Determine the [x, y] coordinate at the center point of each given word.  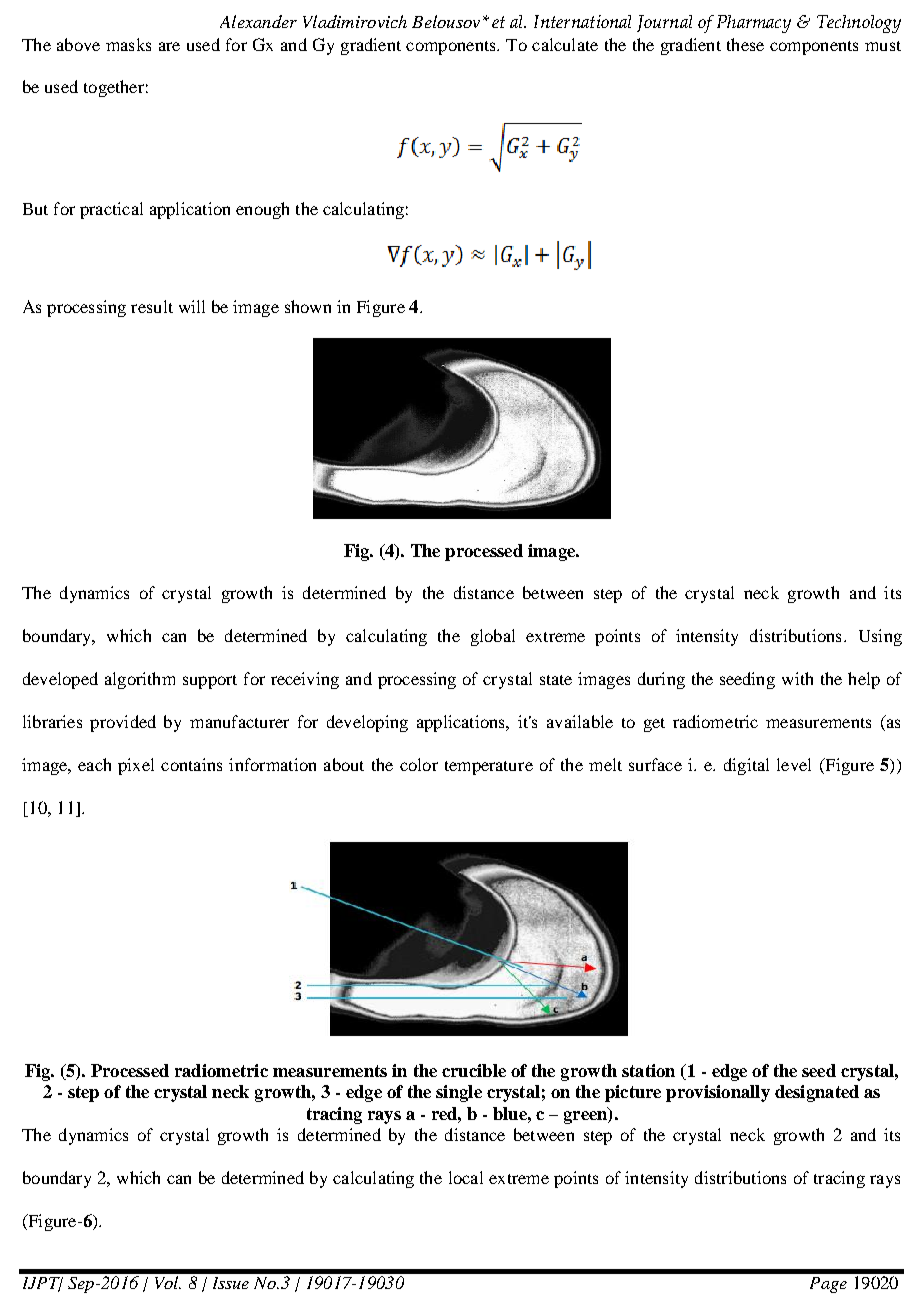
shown [308, 306]
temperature [489, 768]
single [459, 1093]
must [883, 46]
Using [880, 637]
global [493, 637]
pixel [136, 766]
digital [746, 766]
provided [123, 723]
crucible [474, 1070]
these [745, 44]
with [797, 678]
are [169, 46]
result [152, 306]
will [192, 306]
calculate [565, 44]
